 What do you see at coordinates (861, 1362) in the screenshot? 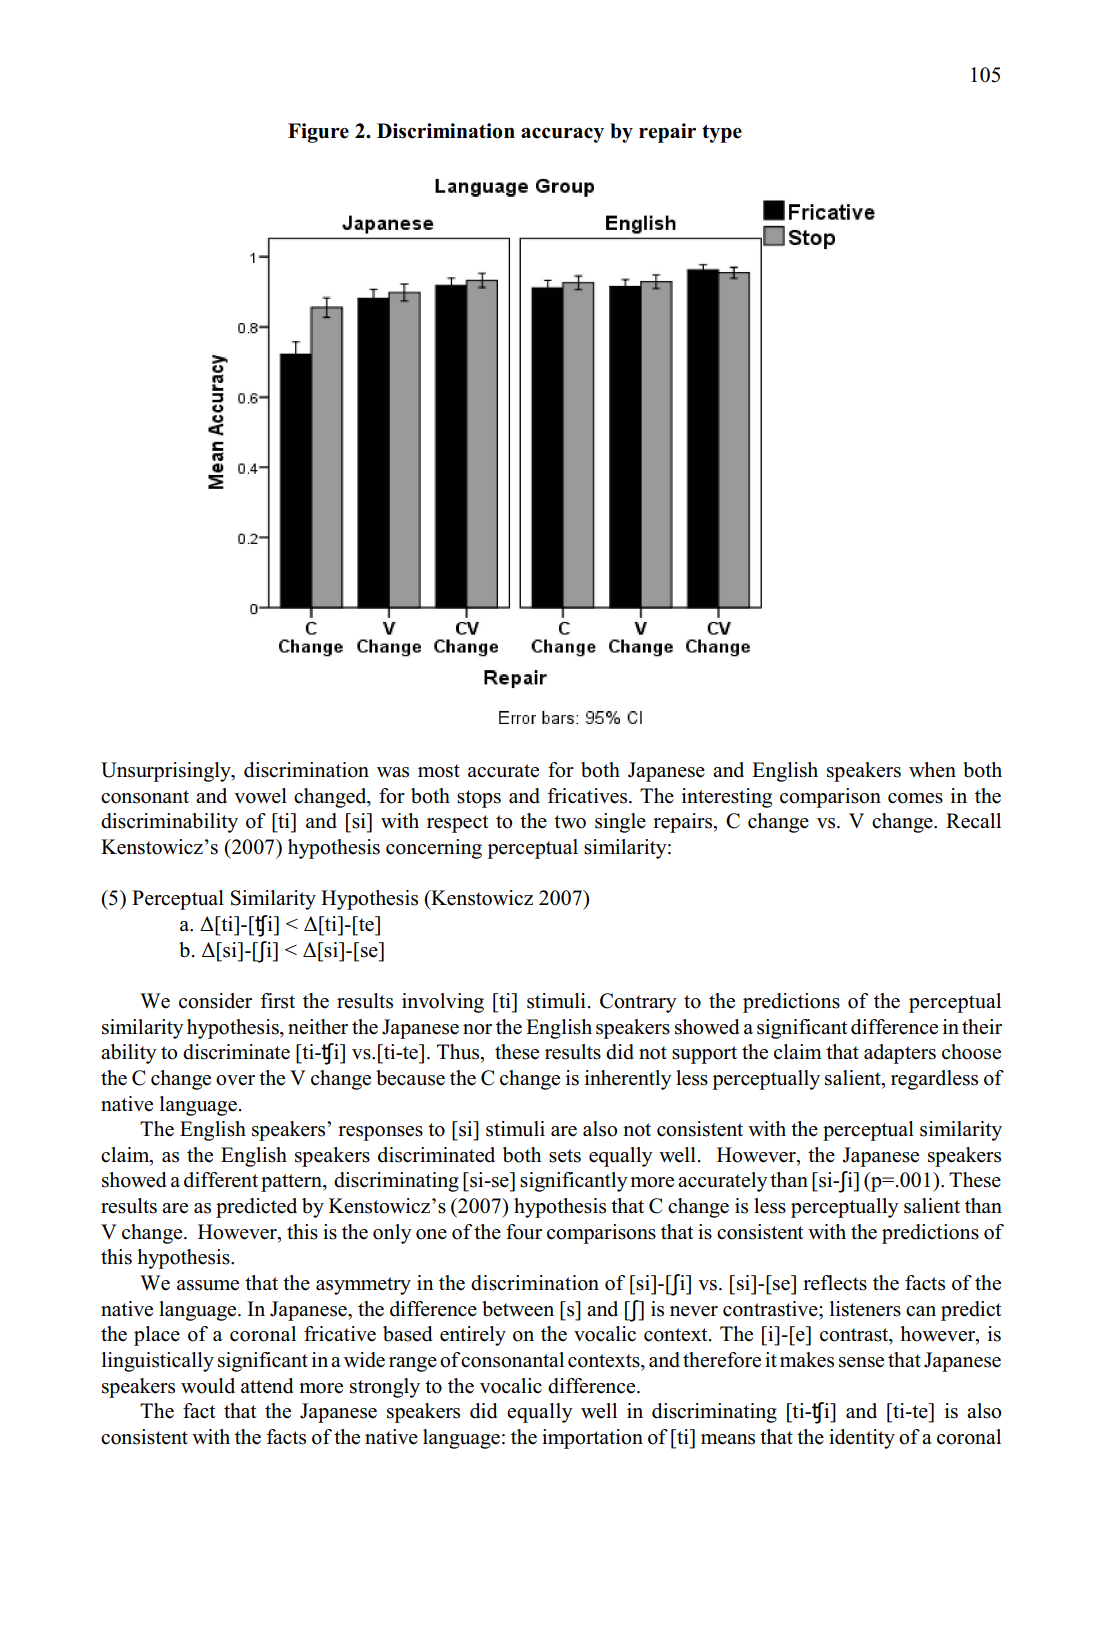
I see `sense` at bounding box center [861, 1362].
